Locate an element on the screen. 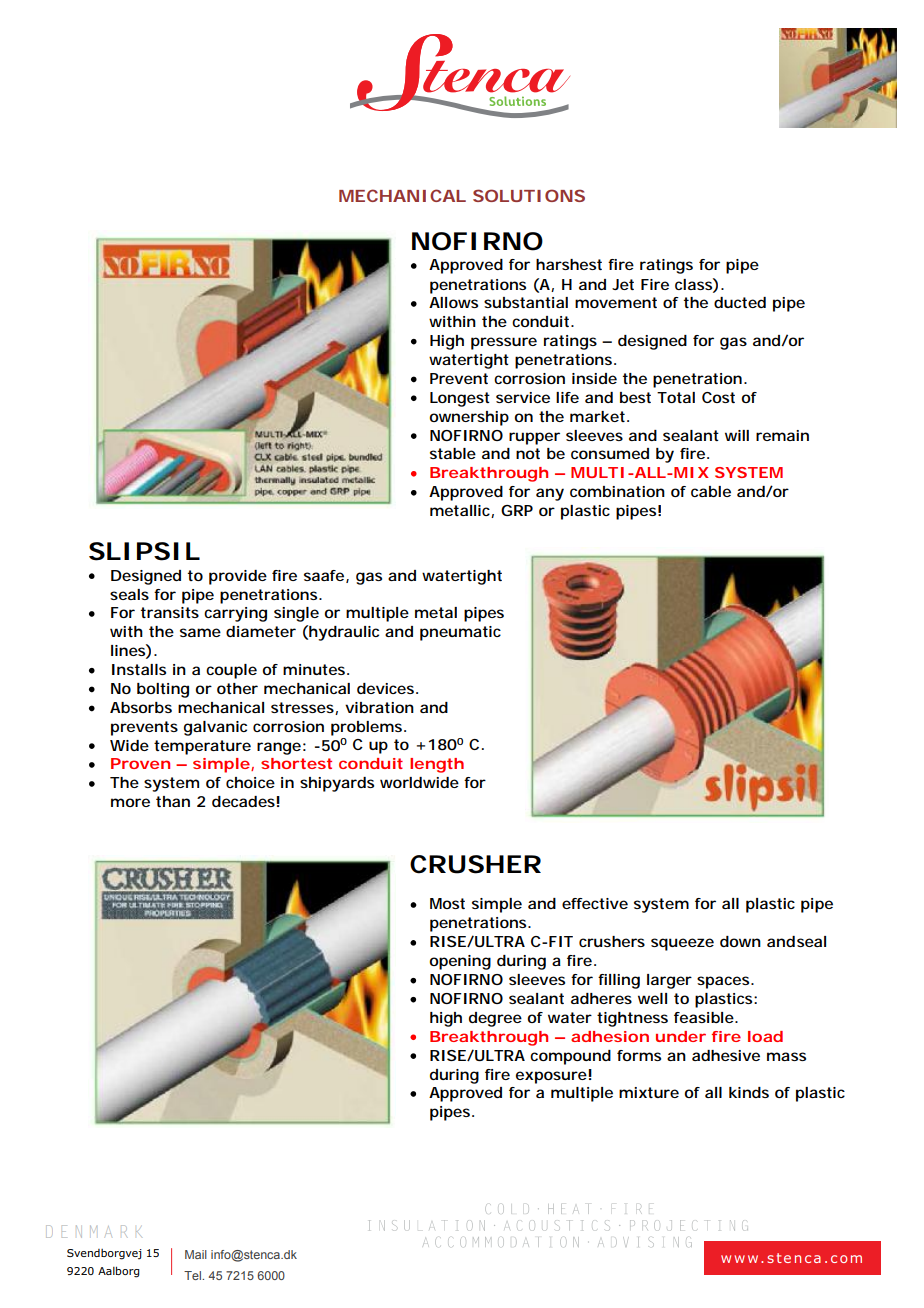 The width and height of the screenshot is (924, 1308). opening is located at coordinates (460, 962).
